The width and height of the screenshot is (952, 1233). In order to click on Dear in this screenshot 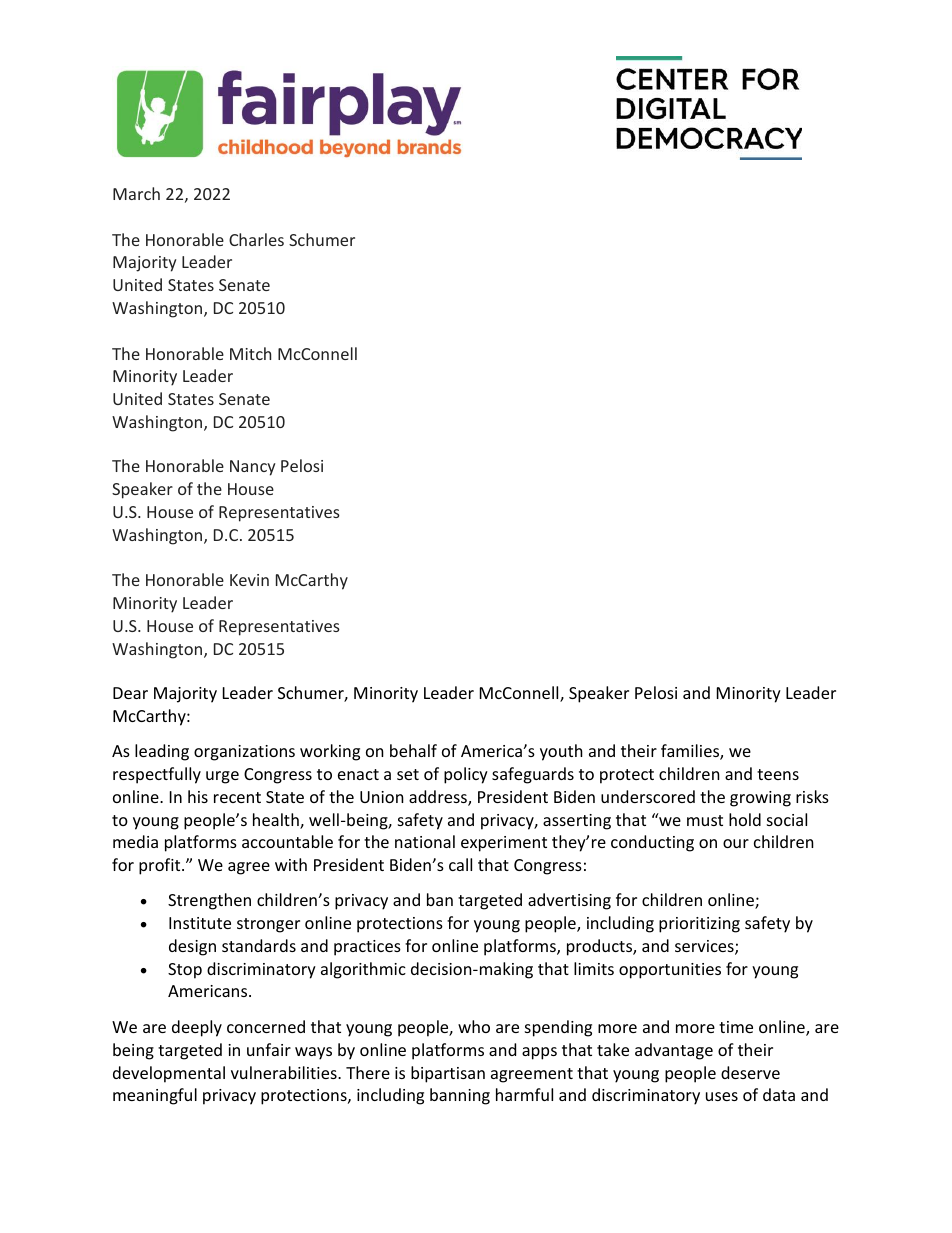, I will do `click(130, 693)`.
